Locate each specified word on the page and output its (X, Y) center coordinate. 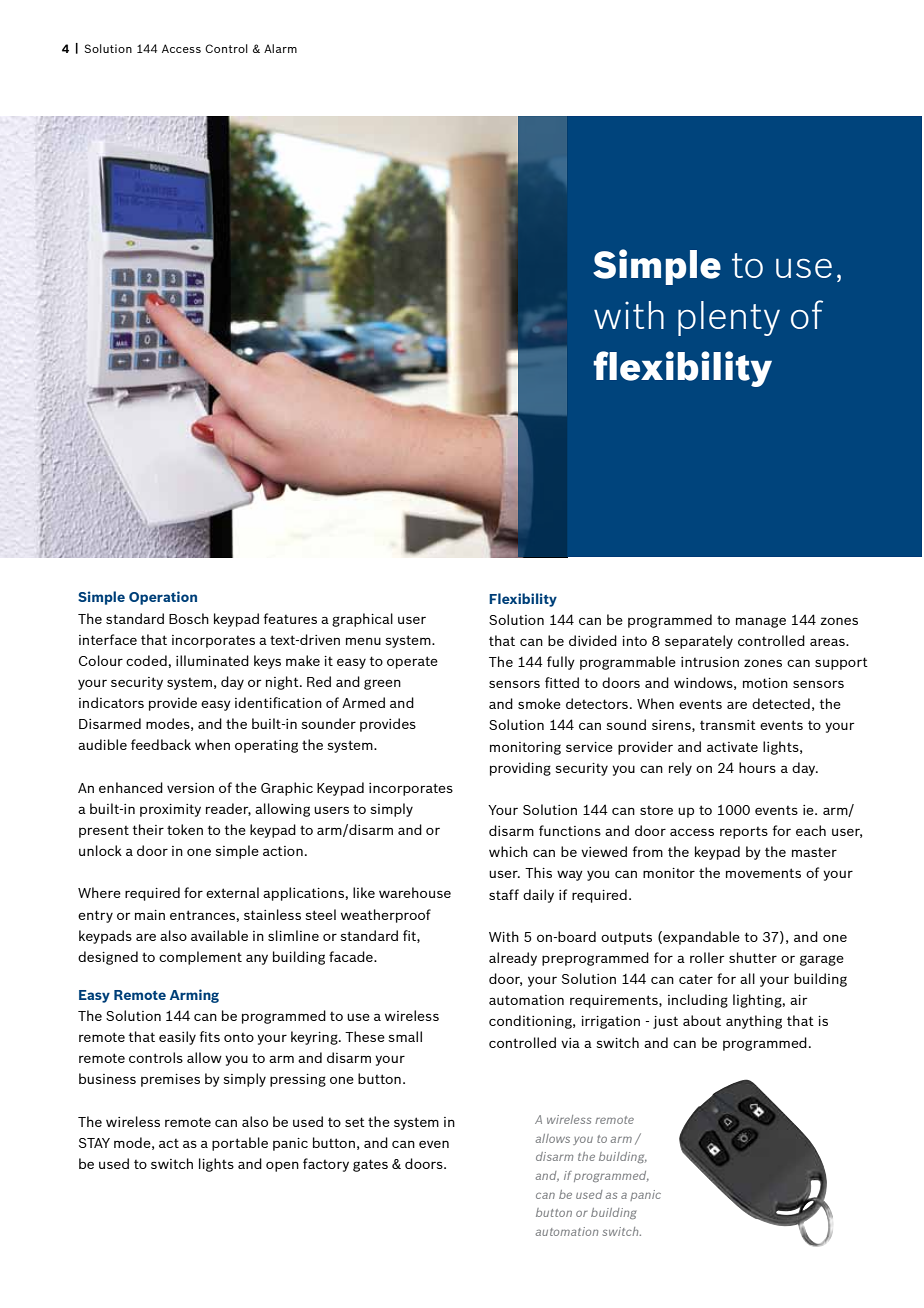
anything (754, 1022)
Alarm (280, 48)
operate (412, 662)
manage (761, 622)
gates (370, 1165)
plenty (729, 318)
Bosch (189, 618)
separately (699, 642)
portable (240, 1144)
